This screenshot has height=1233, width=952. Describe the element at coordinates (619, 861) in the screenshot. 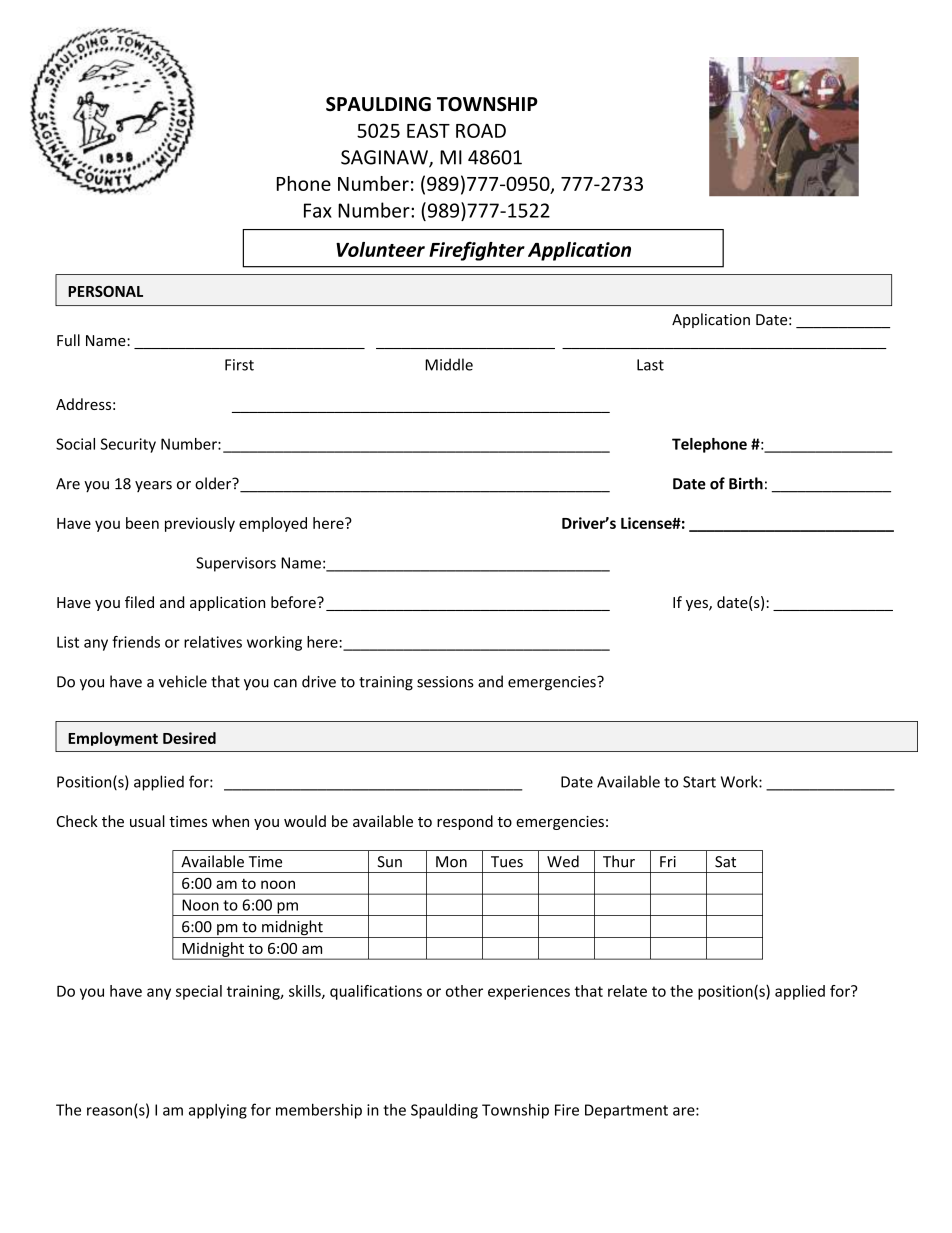

I see `Thur` at that location.
